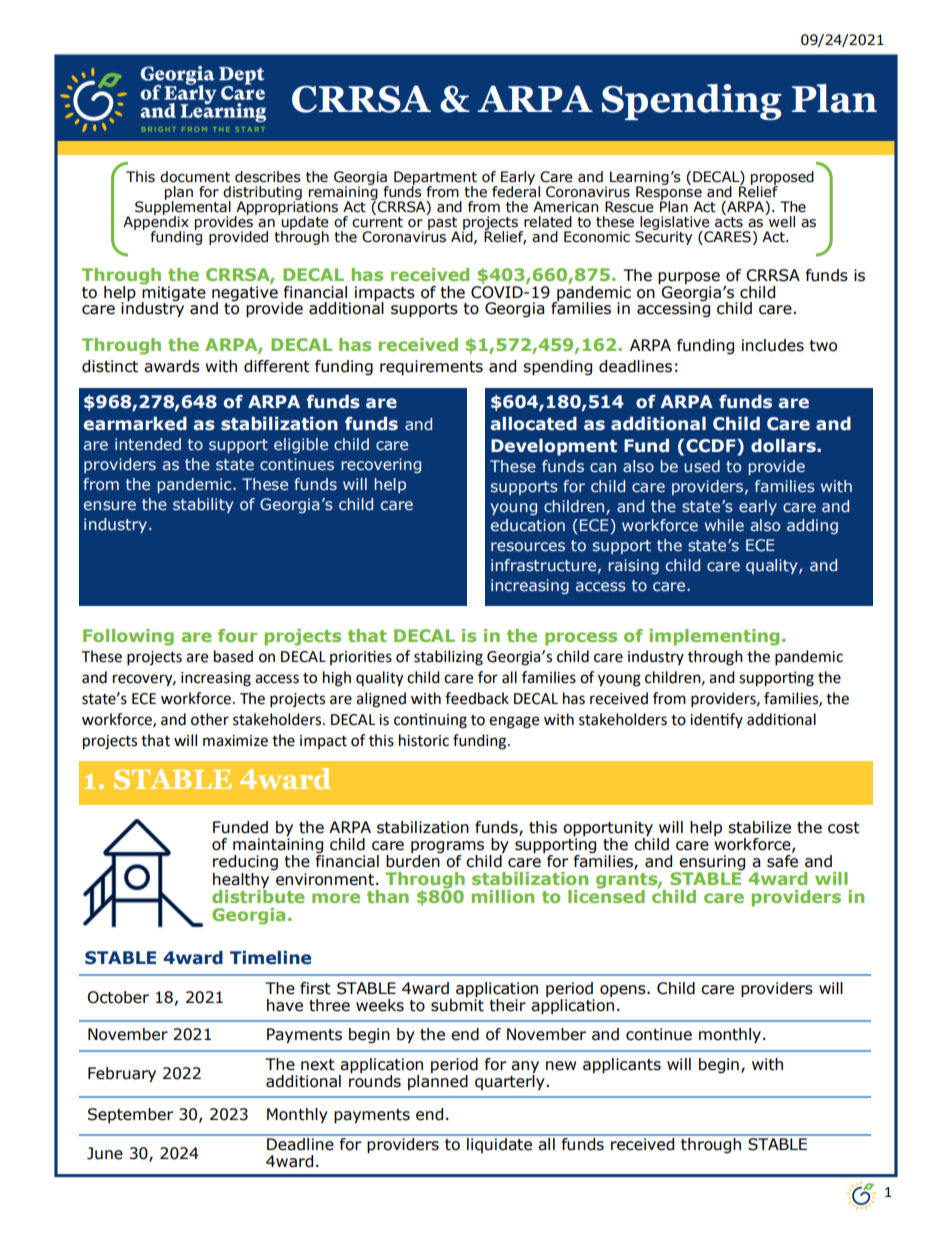 This screenshot has height=1233, width=952. What do you see at coordinates (510, 1081) in the screenshot?
I see `quarterly` at bounding box center [510, 1081].
